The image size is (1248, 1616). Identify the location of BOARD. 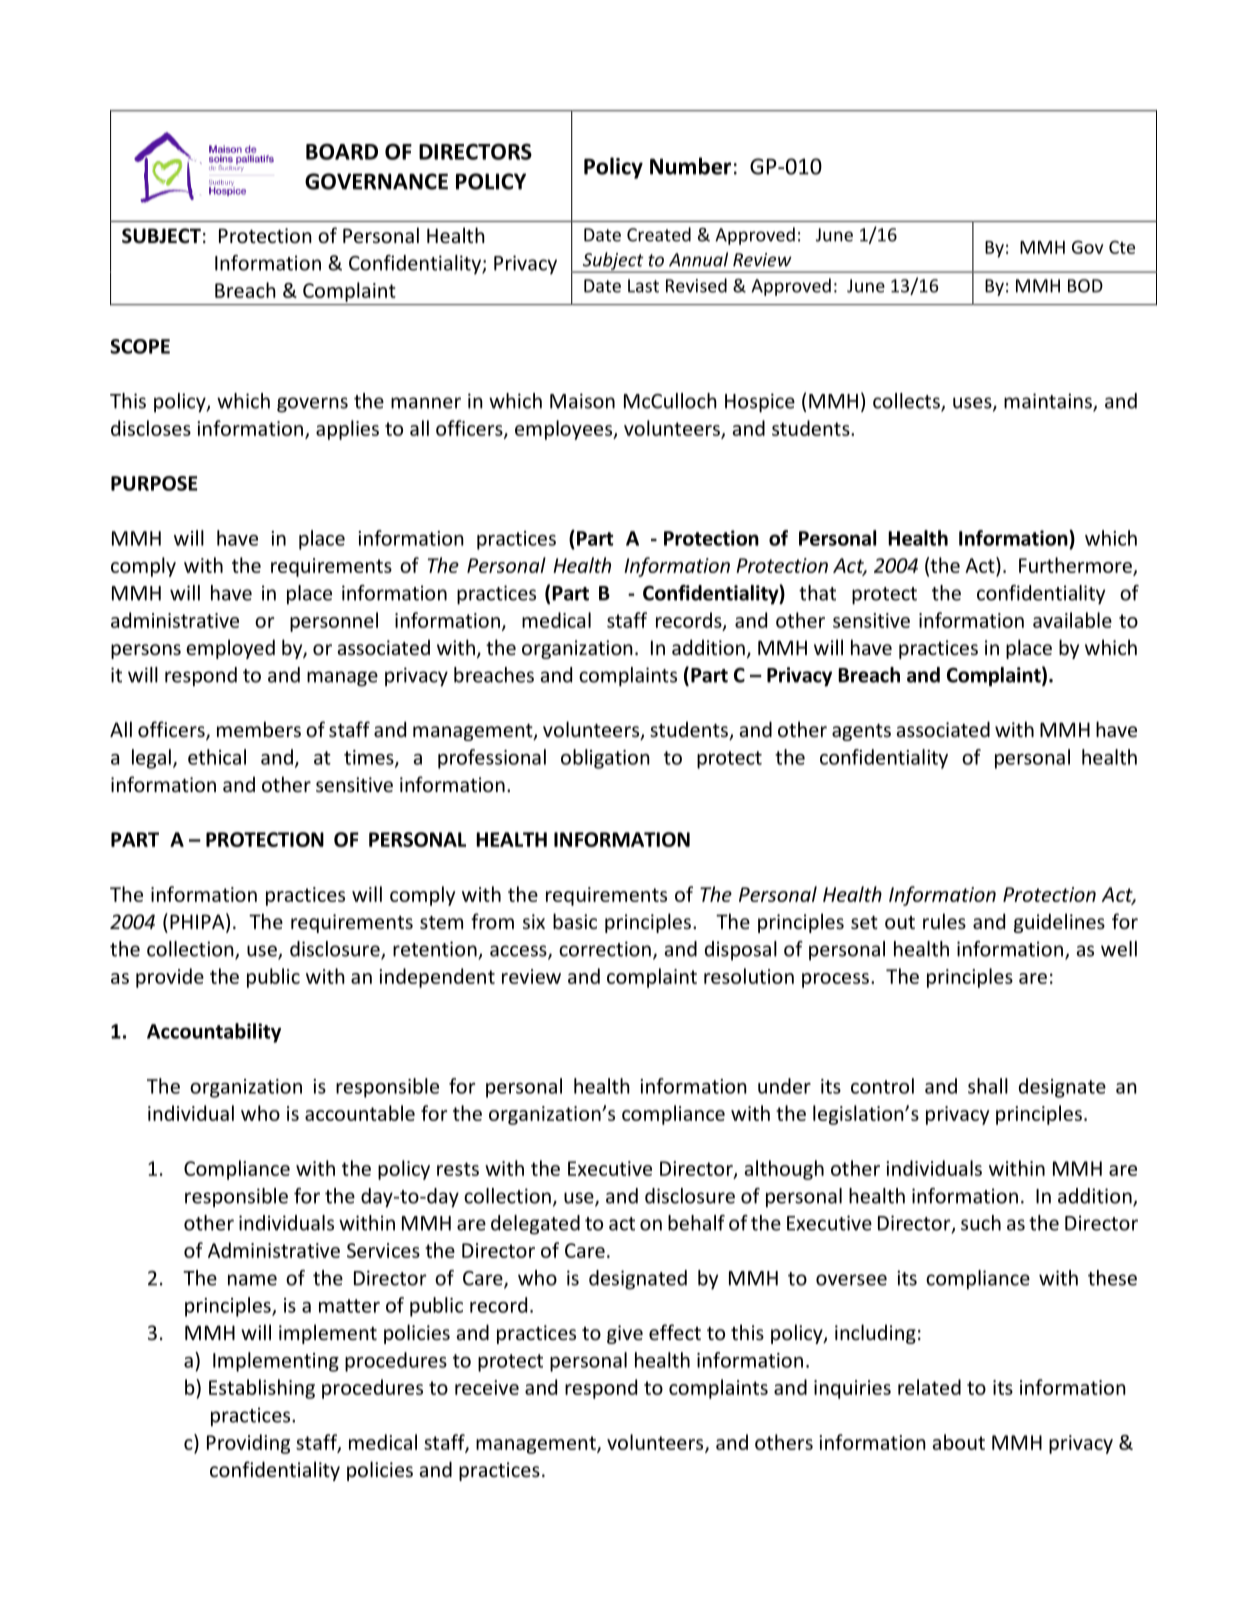
(342, 151).
